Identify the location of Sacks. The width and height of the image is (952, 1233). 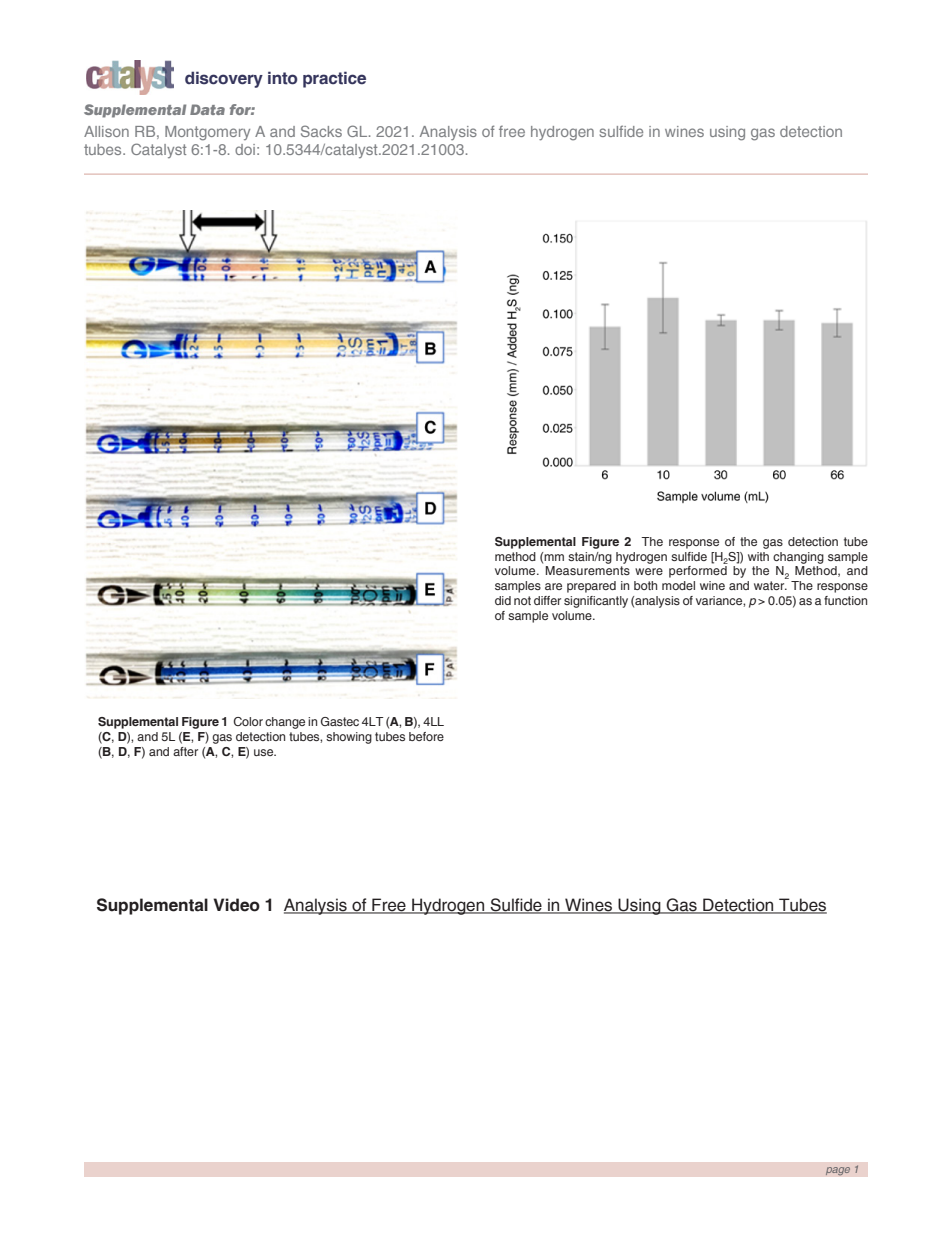
(321, 131).
